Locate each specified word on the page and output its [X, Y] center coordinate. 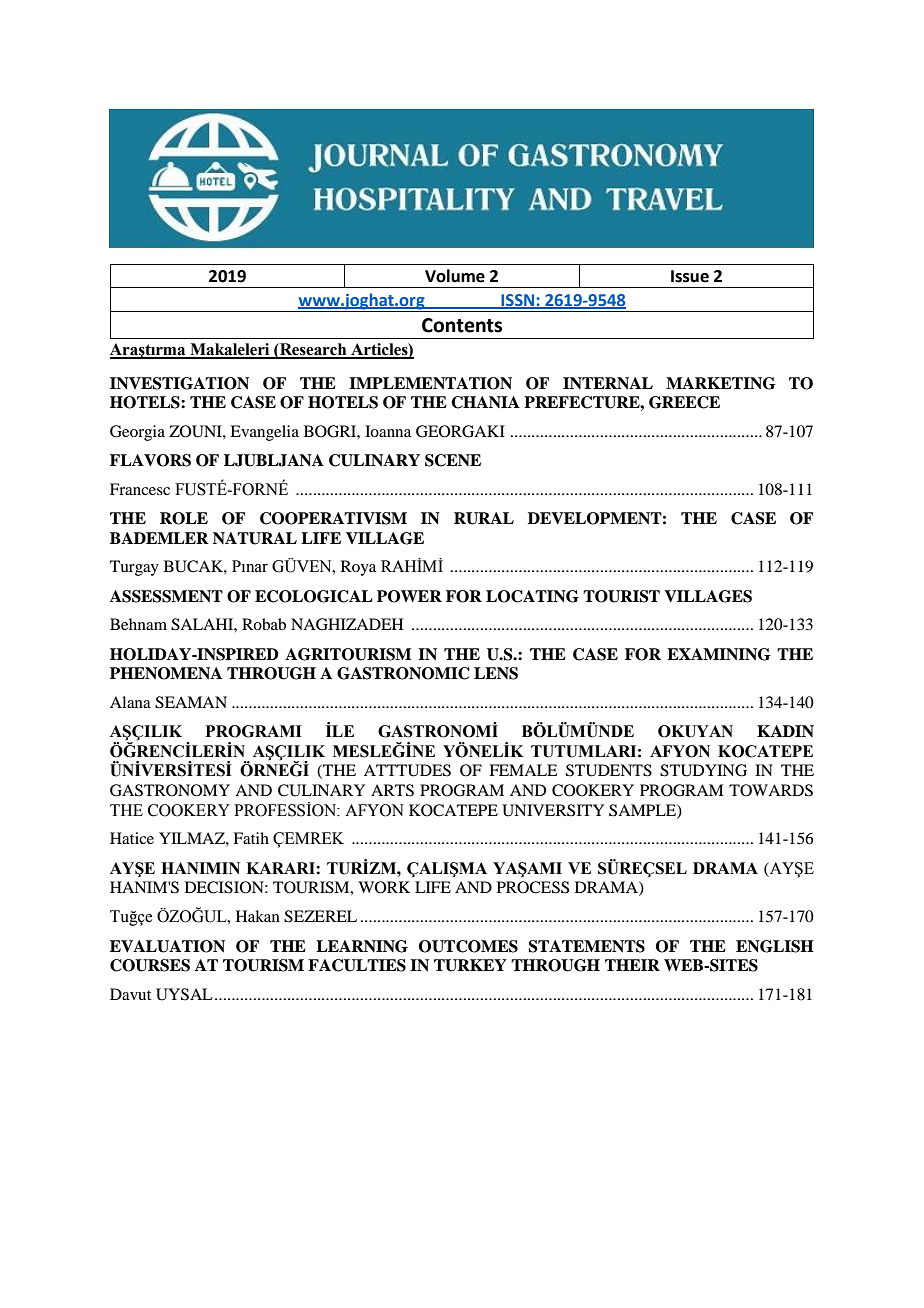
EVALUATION [167, 946]
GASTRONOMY [170, 790]
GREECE [684, 402]
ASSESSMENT [166, 596]
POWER [409, 596]
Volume [455, 276]
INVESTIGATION [179, 383]
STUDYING [703, 770]
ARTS [392, 790]
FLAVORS [150, 460]
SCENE [453, 460]
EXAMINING [719, 654]
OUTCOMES [468, 946]
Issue [690, 276]
